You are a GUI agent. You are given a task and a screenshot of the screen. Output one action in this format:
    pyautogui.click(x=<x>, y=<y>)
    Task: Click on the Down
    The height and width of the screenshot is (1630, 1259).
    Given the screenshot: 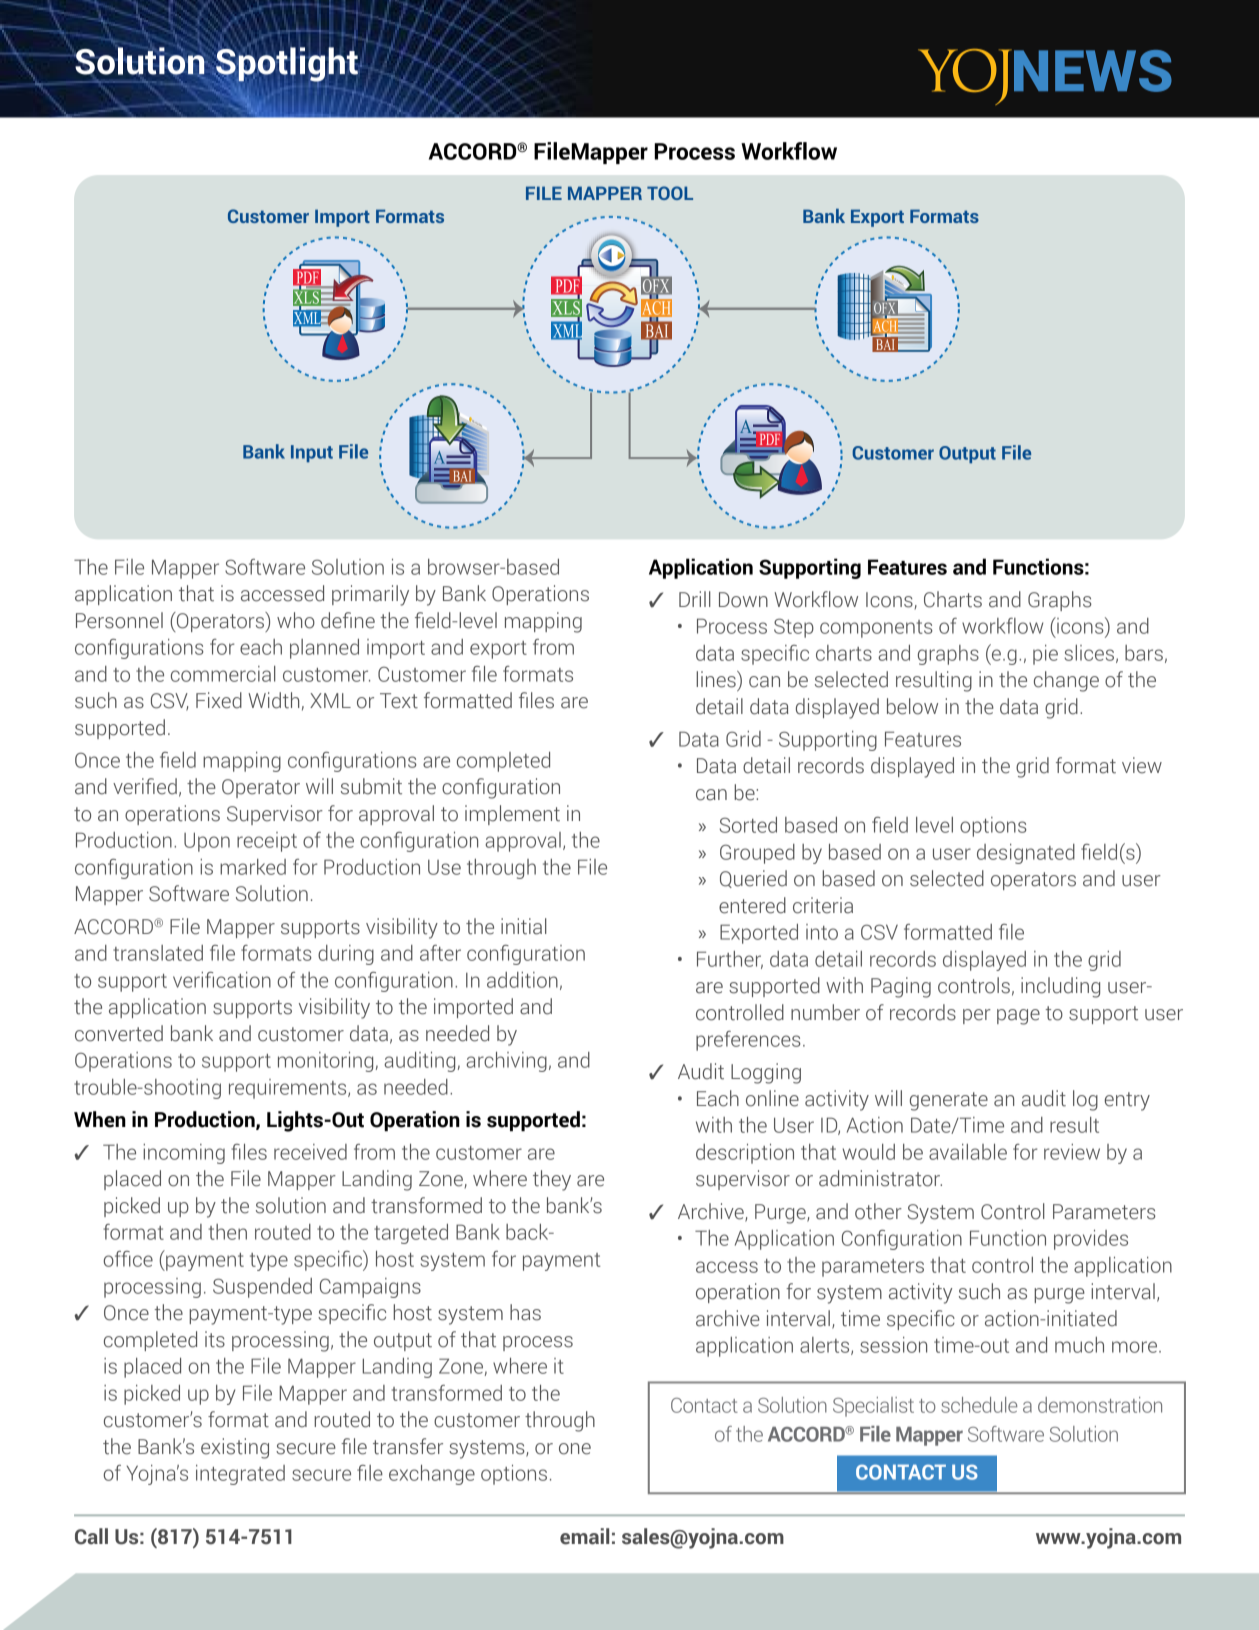 What is the action you would take?
    pyautogui.click(x=743, y=600)
